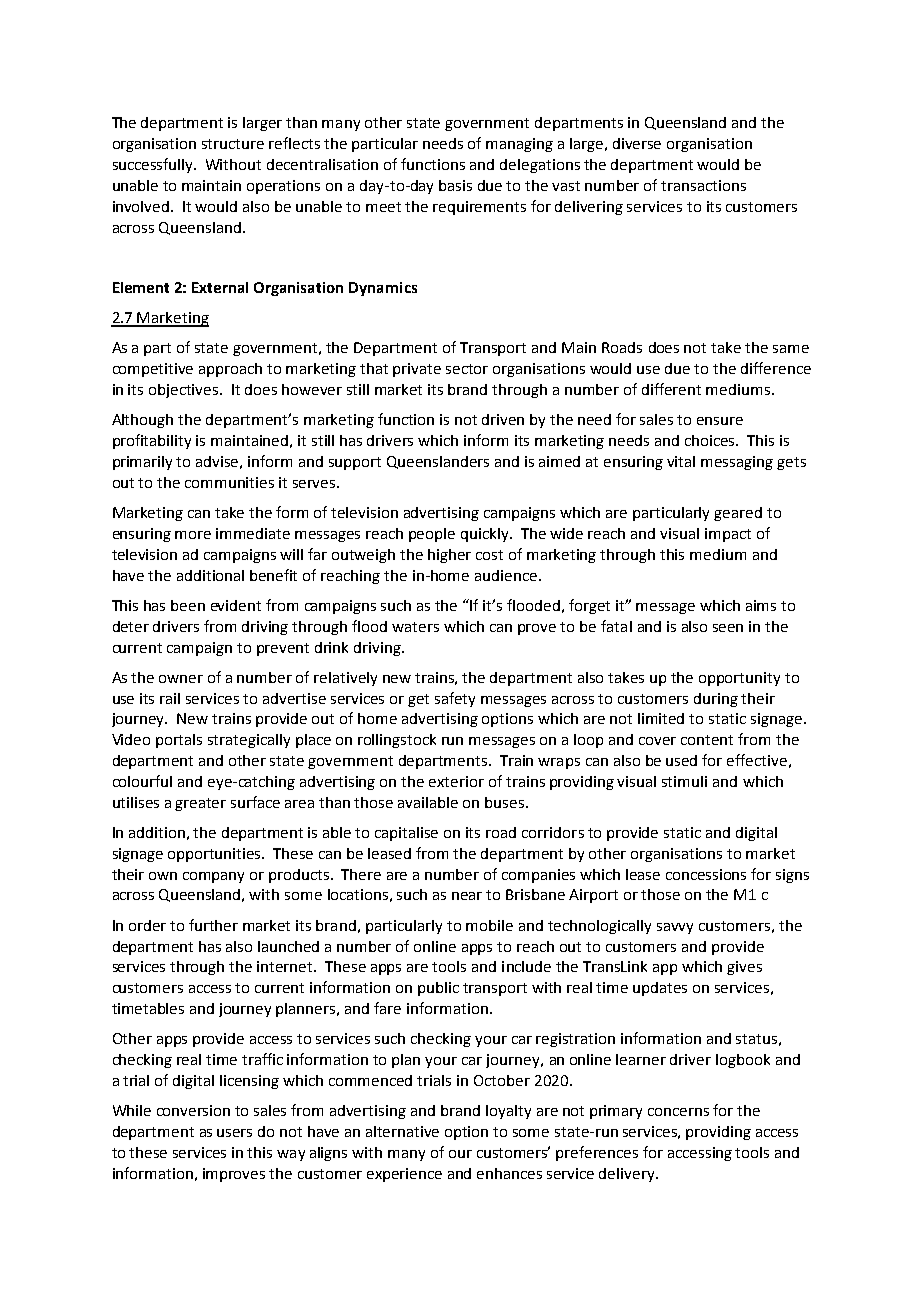 This screenshot has width=924, height=1308. Describe the element at coordinates (234, 1133) in the screenshot. I see `users` at that location.
